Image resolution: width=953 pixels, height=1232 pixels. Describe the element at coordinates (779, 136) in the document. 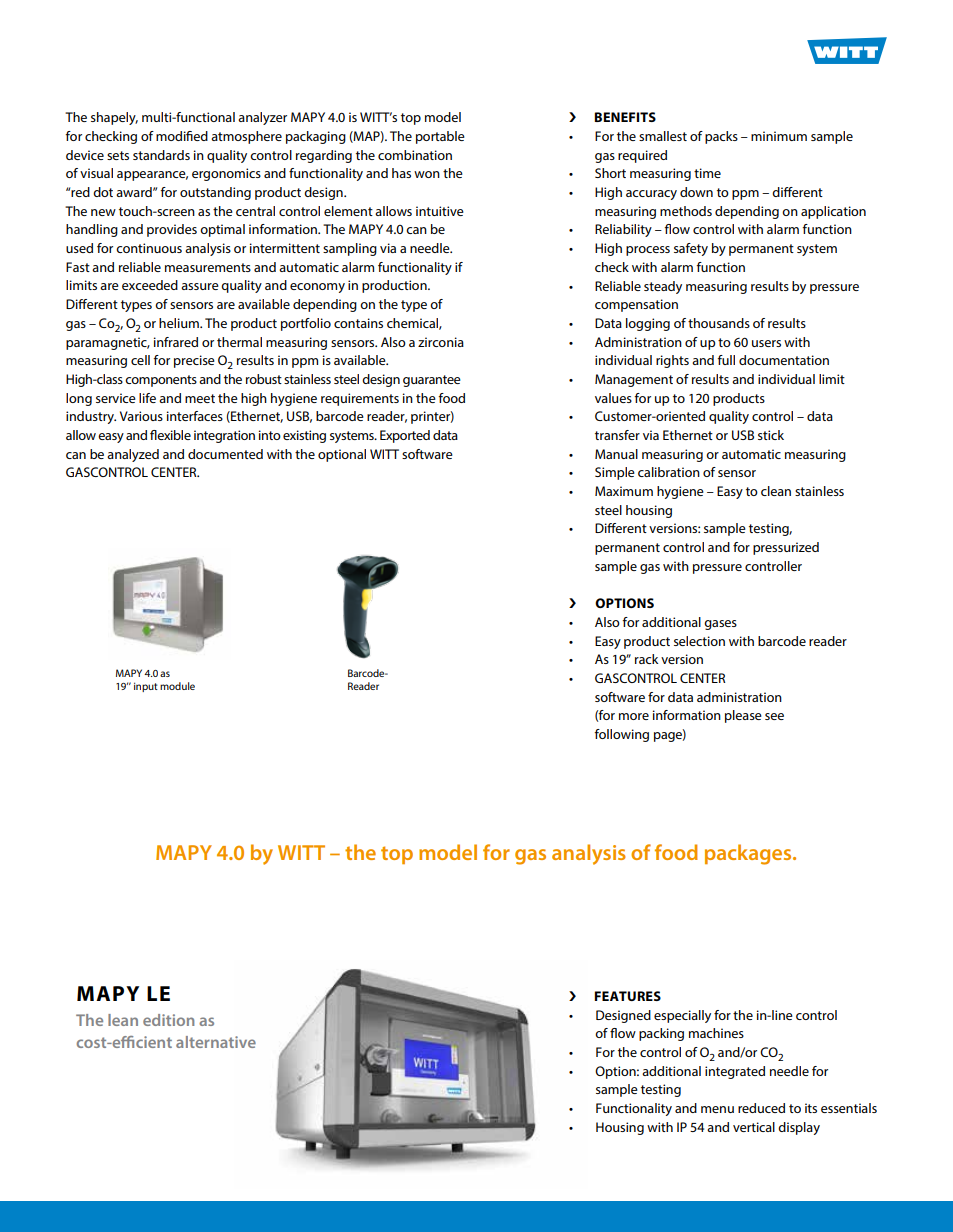

I see `minimum` at that location.
